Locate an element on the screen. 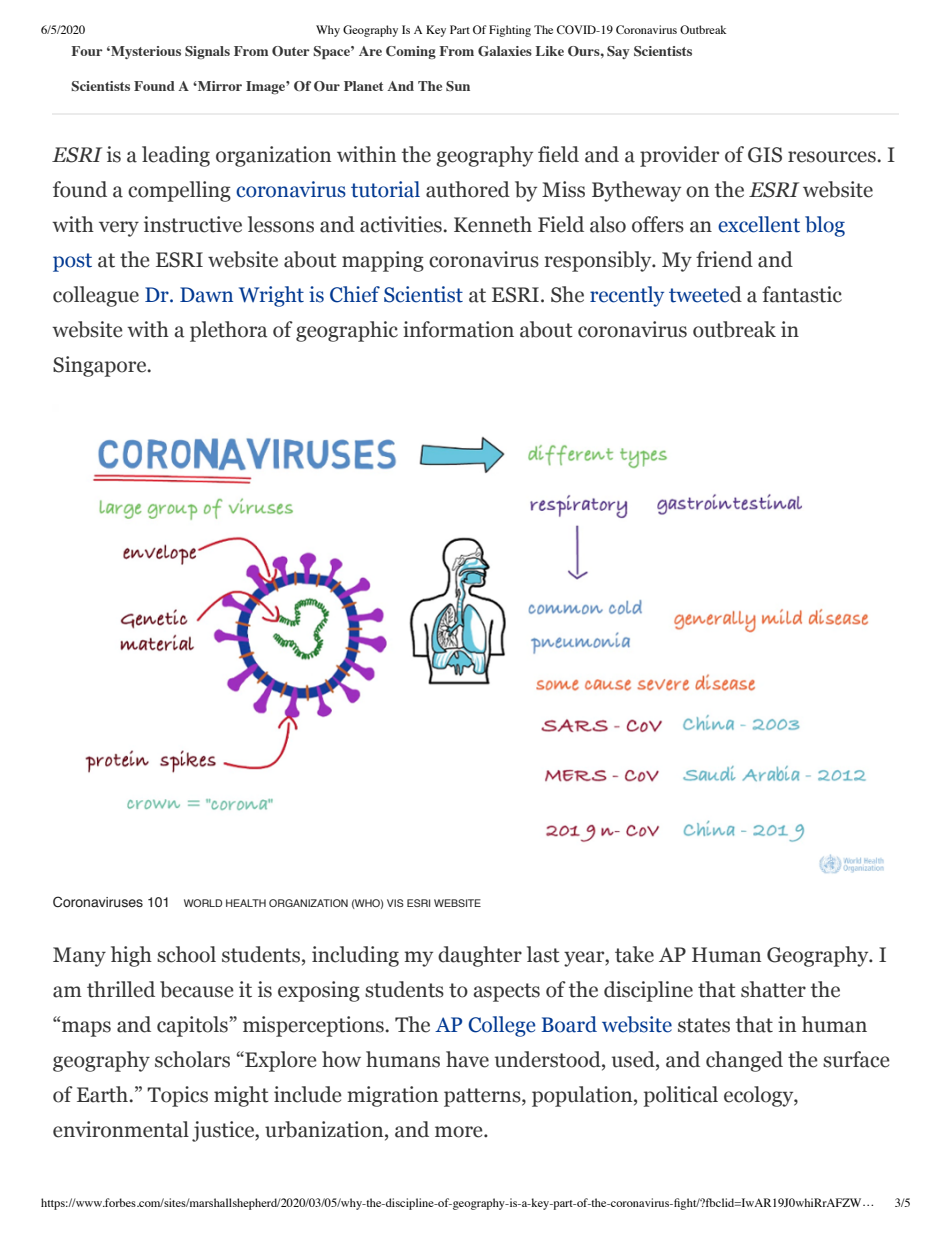 The image size is (952, 1233). more is located at coordinates (460, 1132).
